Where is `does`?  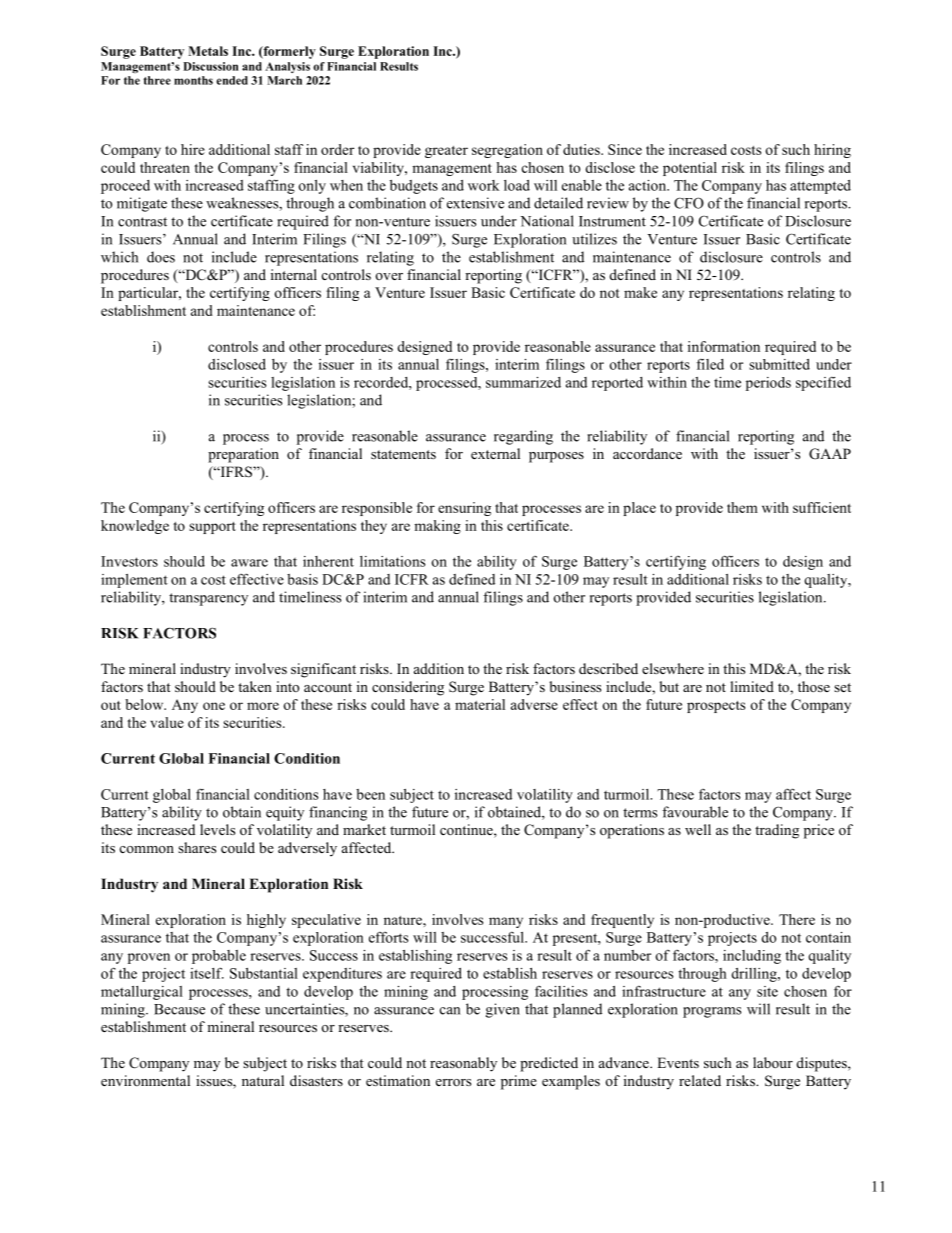 does is located at coordinates (161, 257).
